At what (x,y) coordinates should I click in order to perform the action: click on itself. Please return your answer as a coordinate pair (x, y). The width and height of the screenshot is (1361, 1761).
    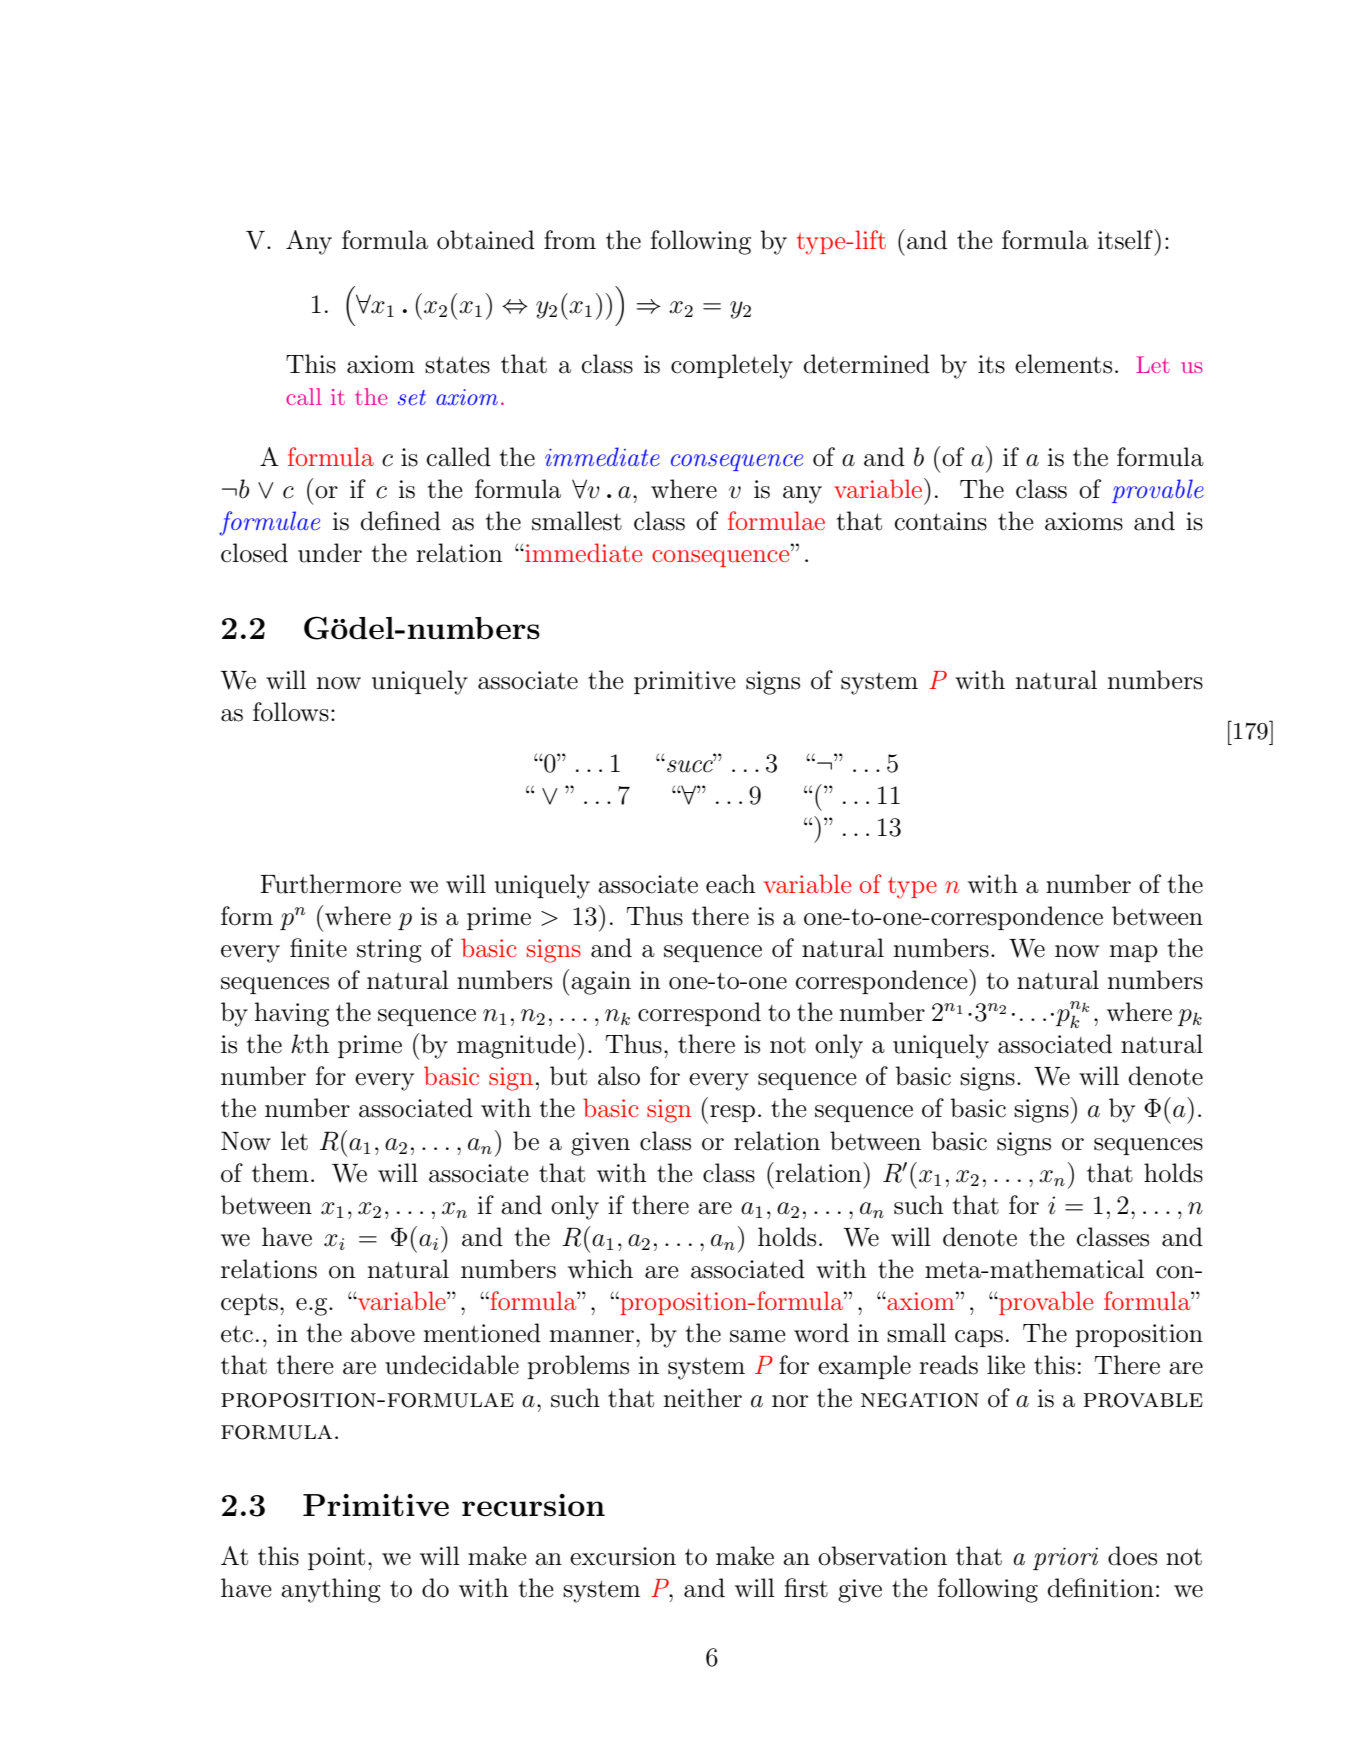
    Looking at the image, I should click on (1126, 239).
